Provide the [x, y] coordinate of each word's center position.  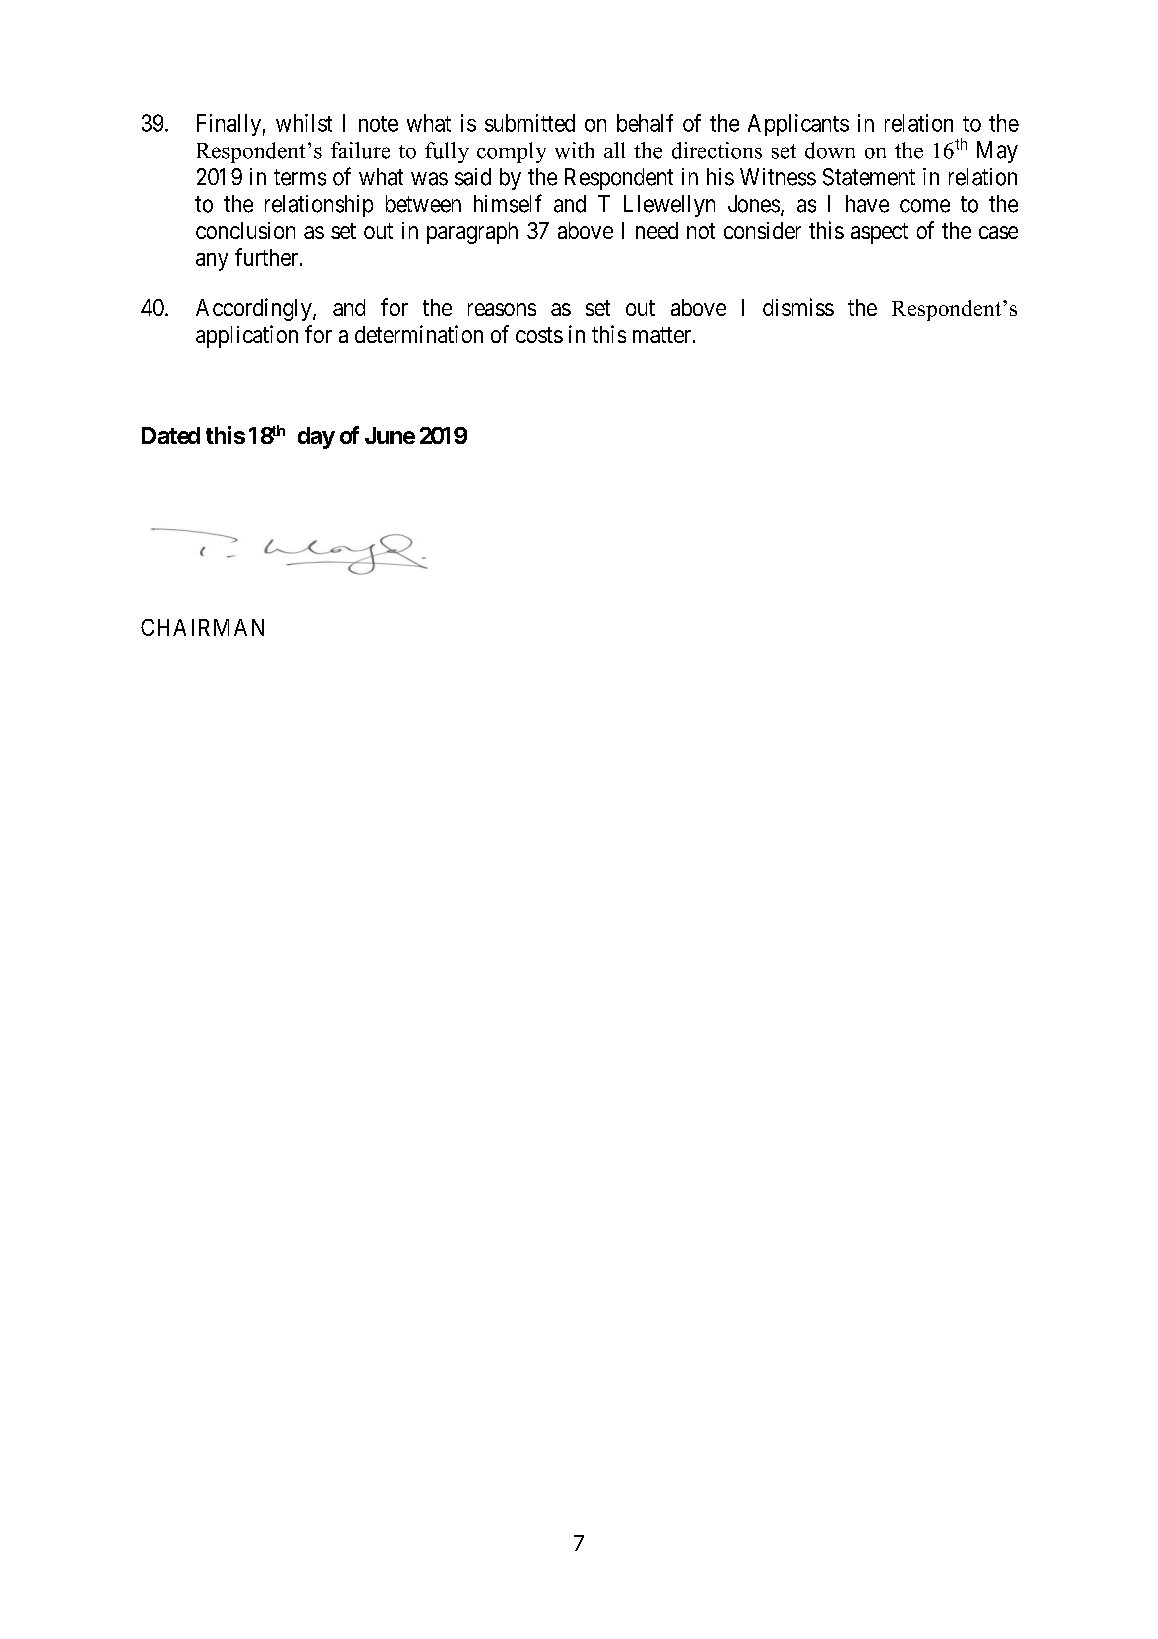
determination [419, 334]
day [316, 438]
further [268, 257]
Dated [171, 435]
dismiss [798, 307]
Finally [229, 125]
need [657, 230]
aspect [879, 233]
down [830, 150]
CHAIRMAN [202, 627]
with [574, 150]
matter [662, 335]
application [247, 336]
